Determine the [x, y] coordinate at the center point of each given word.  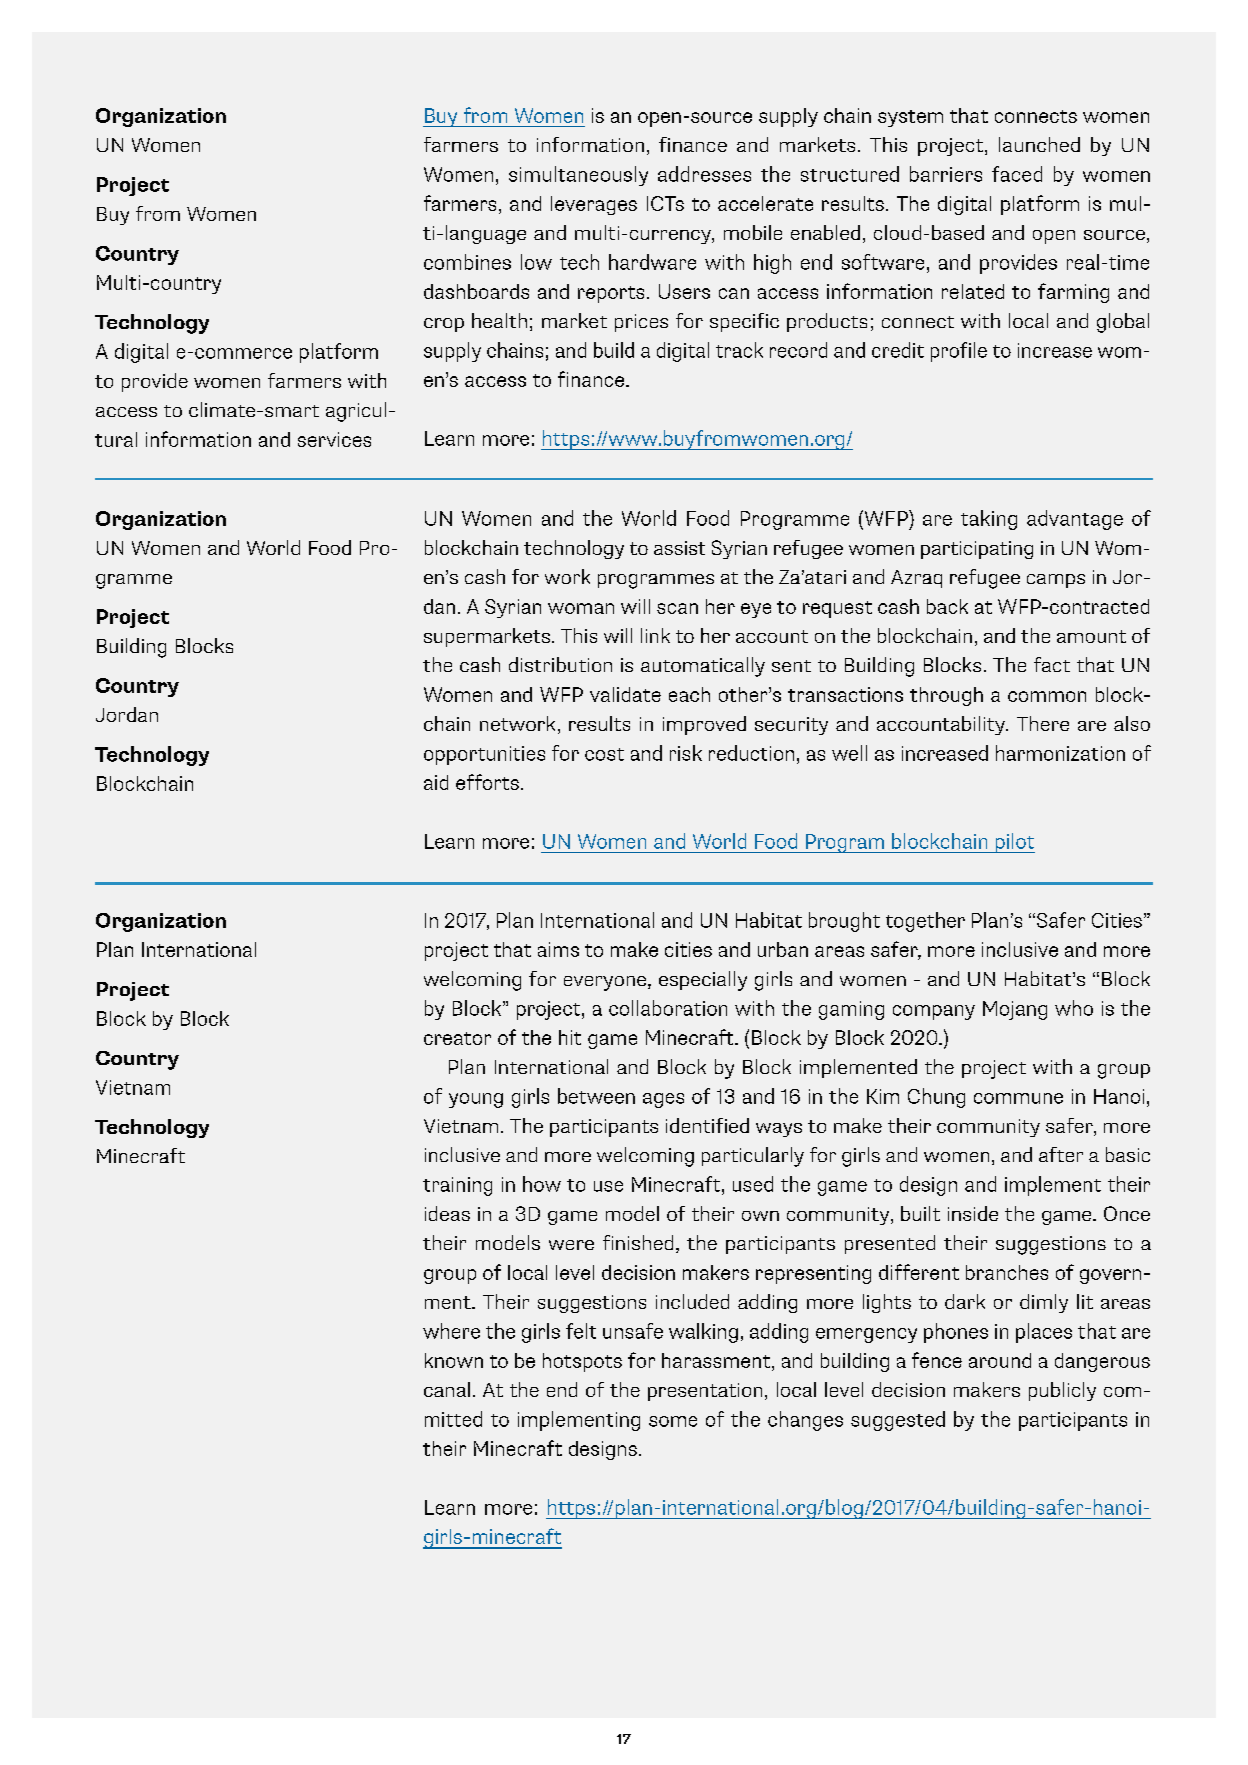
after [1061, 1154]
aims [558, 949]
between [596, 1096]
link [655, 635]
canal [447, 1389]
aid [436, 782]
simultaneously [578, 176]
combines [467, 262]
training [457, 1186]
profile [959, 352]
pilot [1014, 843]
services [334, 439]
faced [1017, 174]
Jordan [127, 714]
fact [1052, 664]
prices [641, 323]
